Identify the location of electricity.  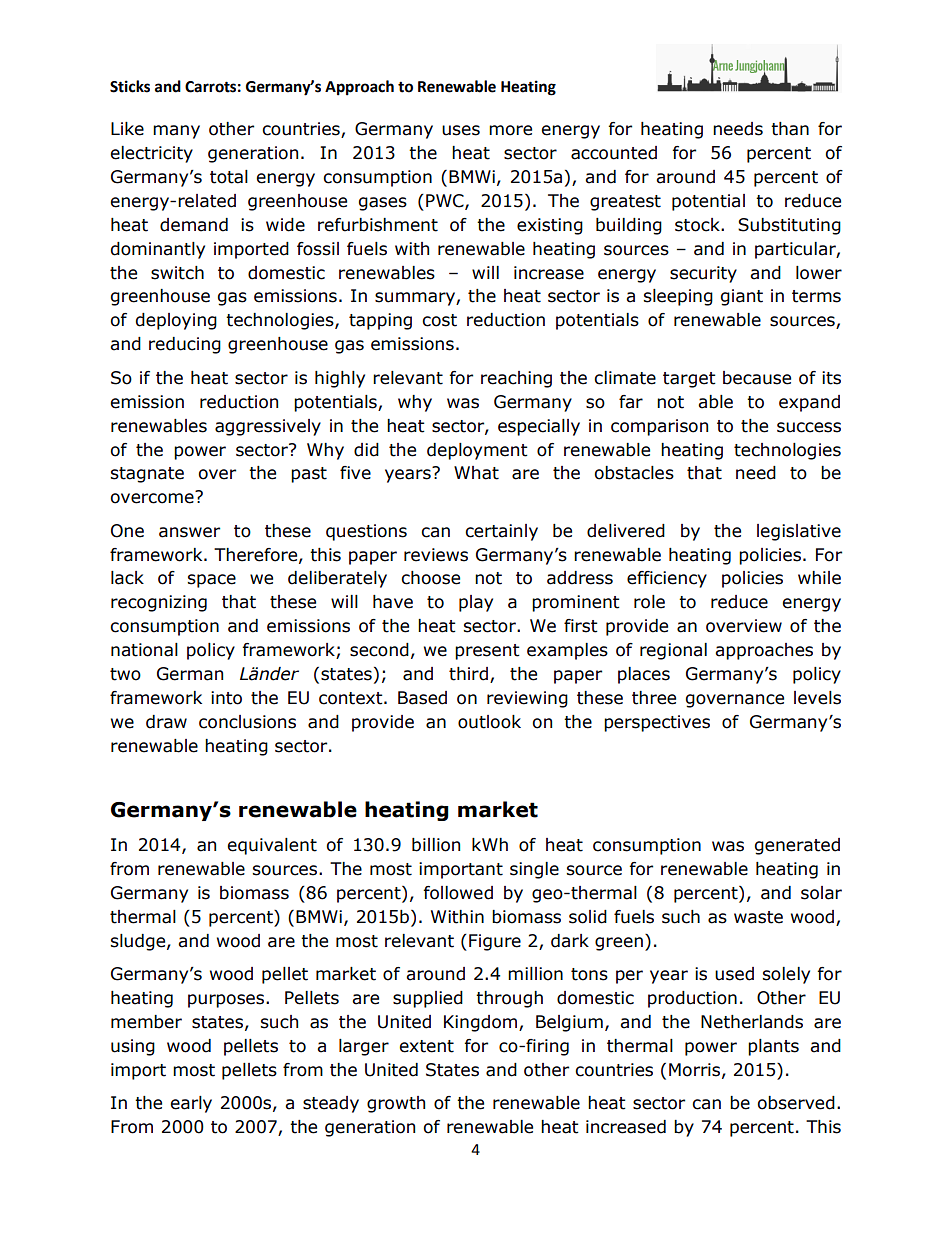
(151, 154).
